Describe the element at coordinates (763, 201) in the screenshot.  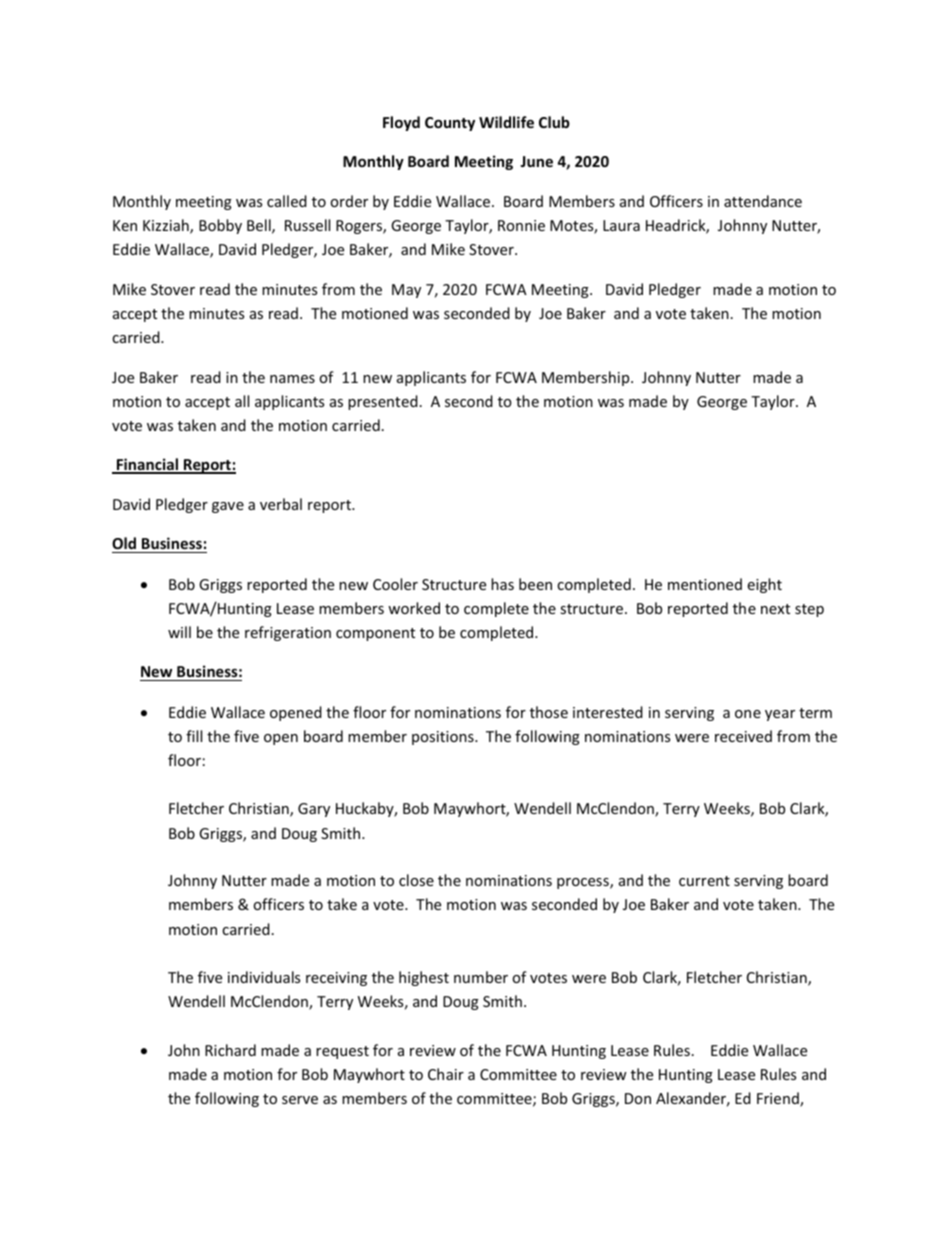
I see `attendance` at that location.
